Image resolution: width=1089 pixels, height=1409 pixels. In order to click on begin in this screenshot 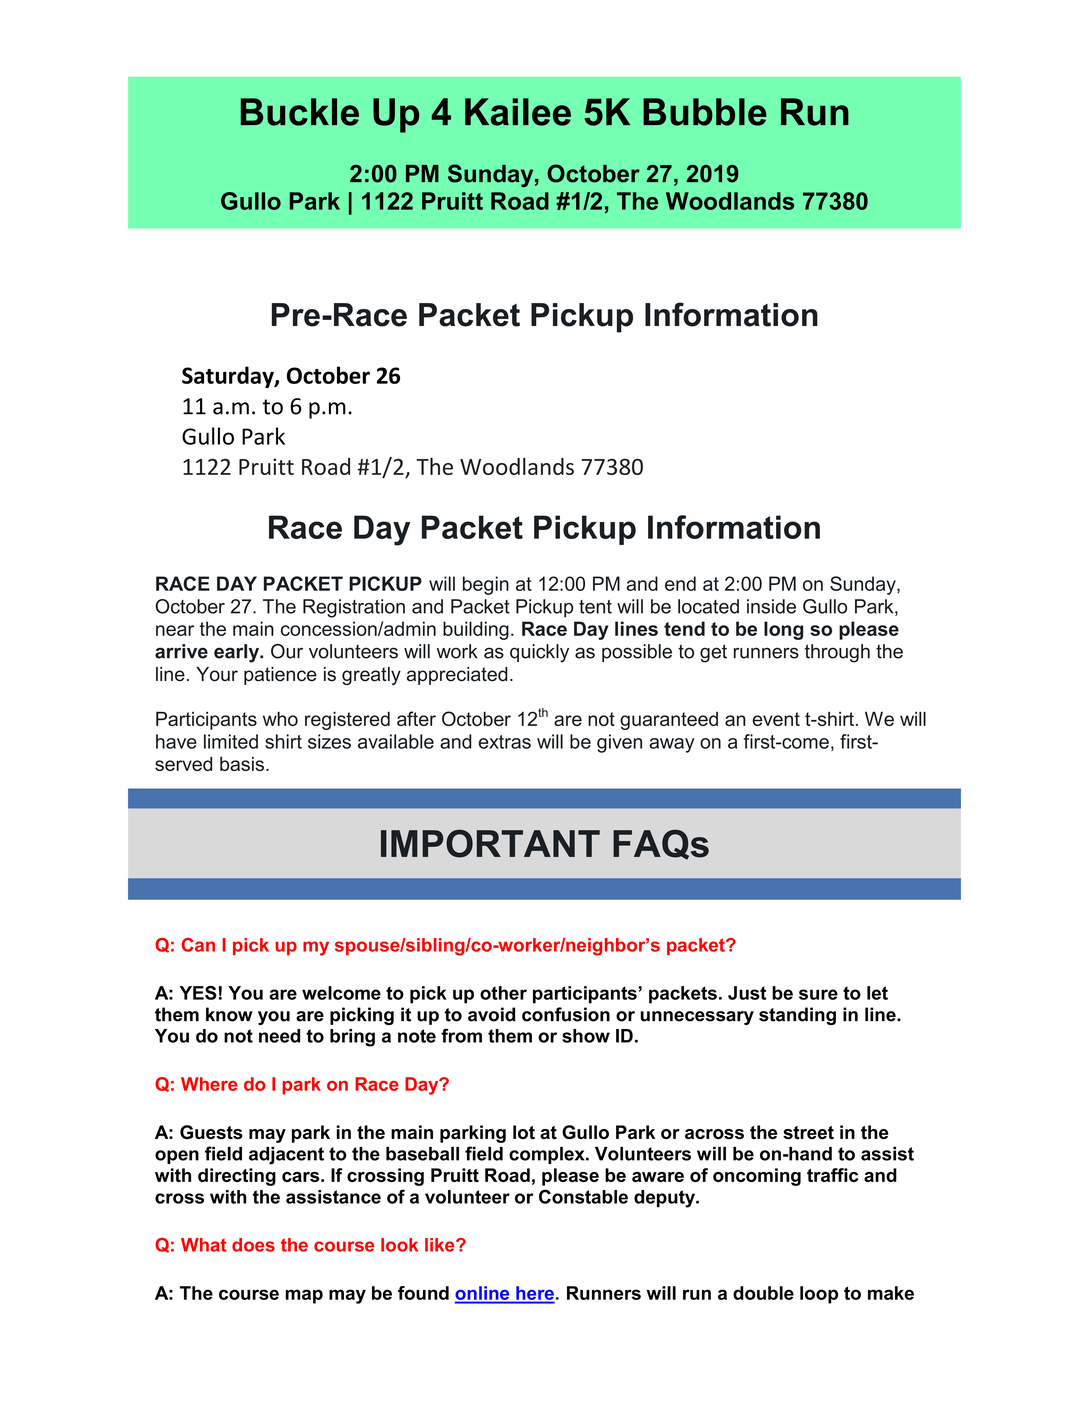, I will do `click(486, 585)`.
